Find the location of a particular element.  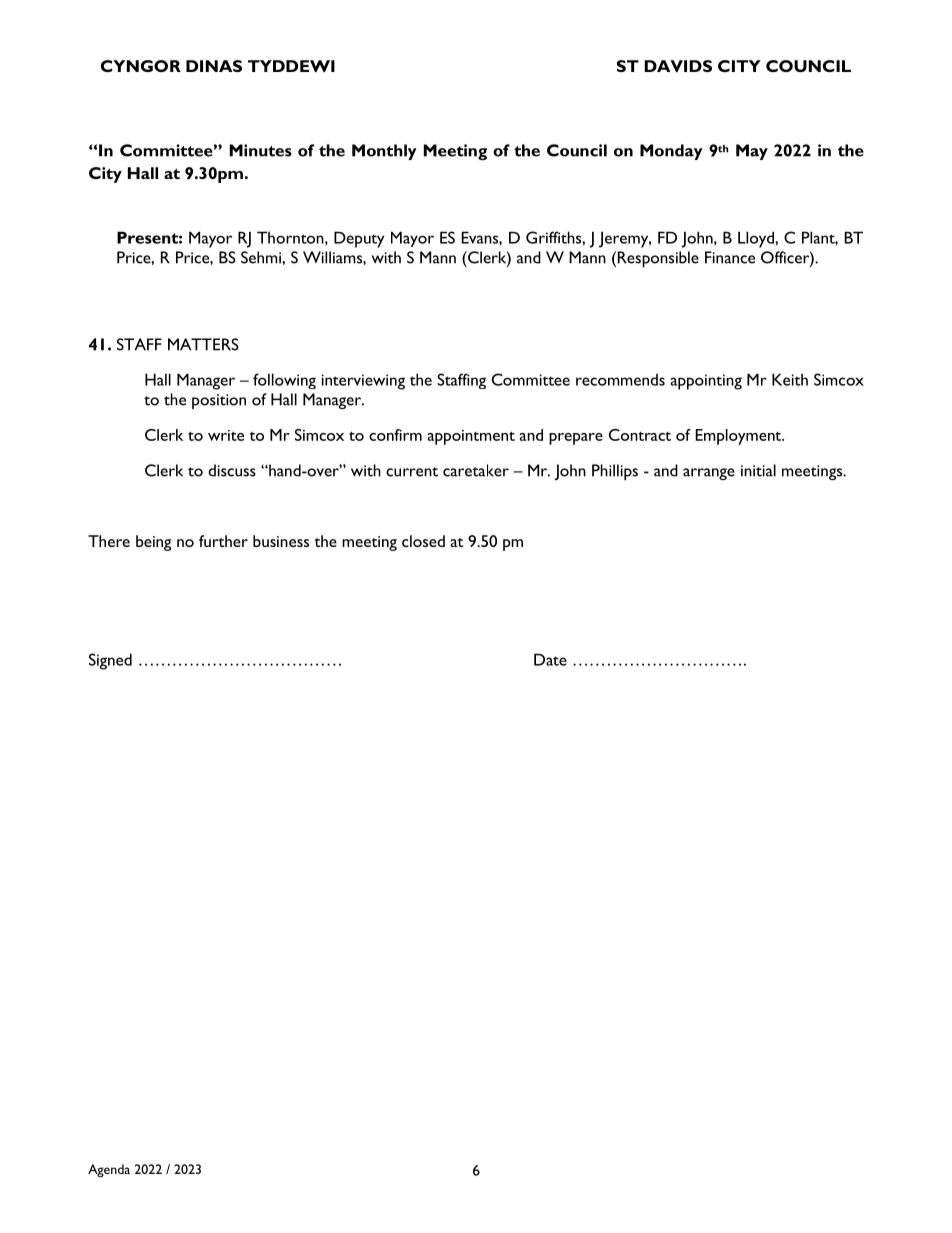

Minutes is located at coordinates (261, 150).
